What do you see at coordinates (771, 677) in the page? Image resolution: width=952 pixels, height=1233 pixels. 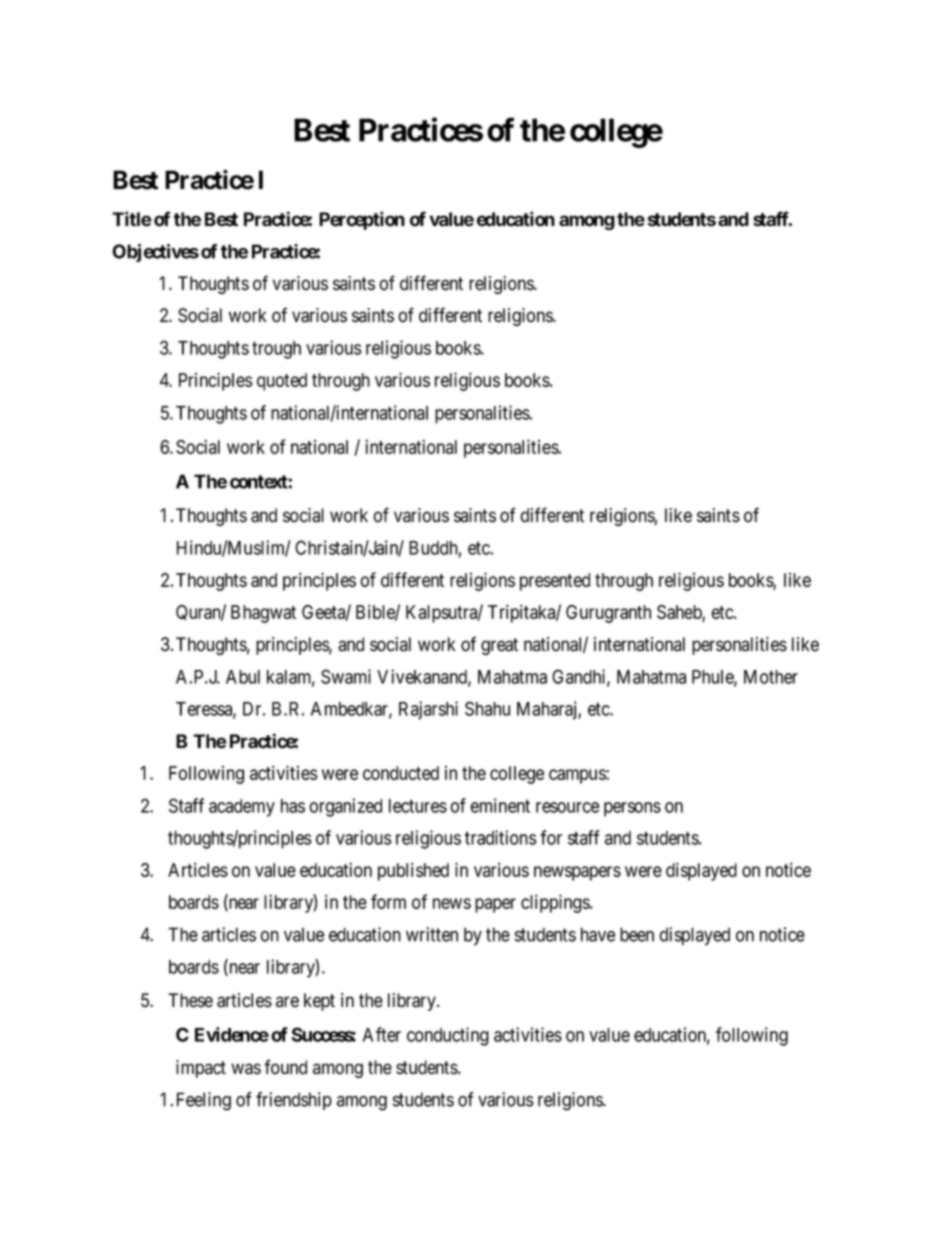 I see `Mother` at bounding box center [771, 677].
